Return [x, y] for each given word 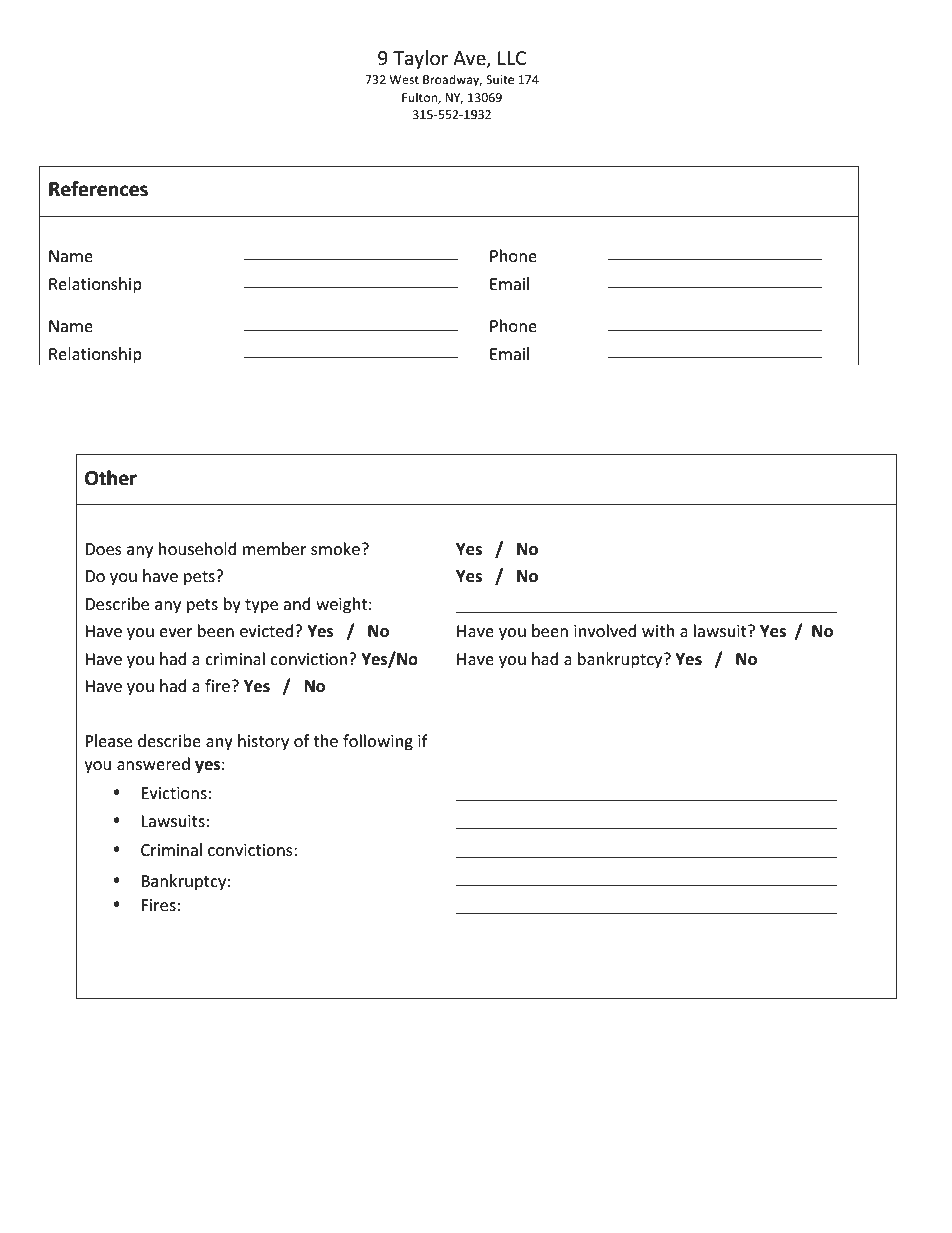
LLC [512, 58]
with [658, 630]
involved [605, 630]
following [378, 742]
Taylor [420, 59]
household [198, 548]
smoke [335, 548]
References [98, 189]
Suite [500, 79]
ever [176, 632]
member [275, 548]
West [404, 79]
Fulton [420, 98]
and [297, 603]
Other [111, 478]
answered [153, 763]
